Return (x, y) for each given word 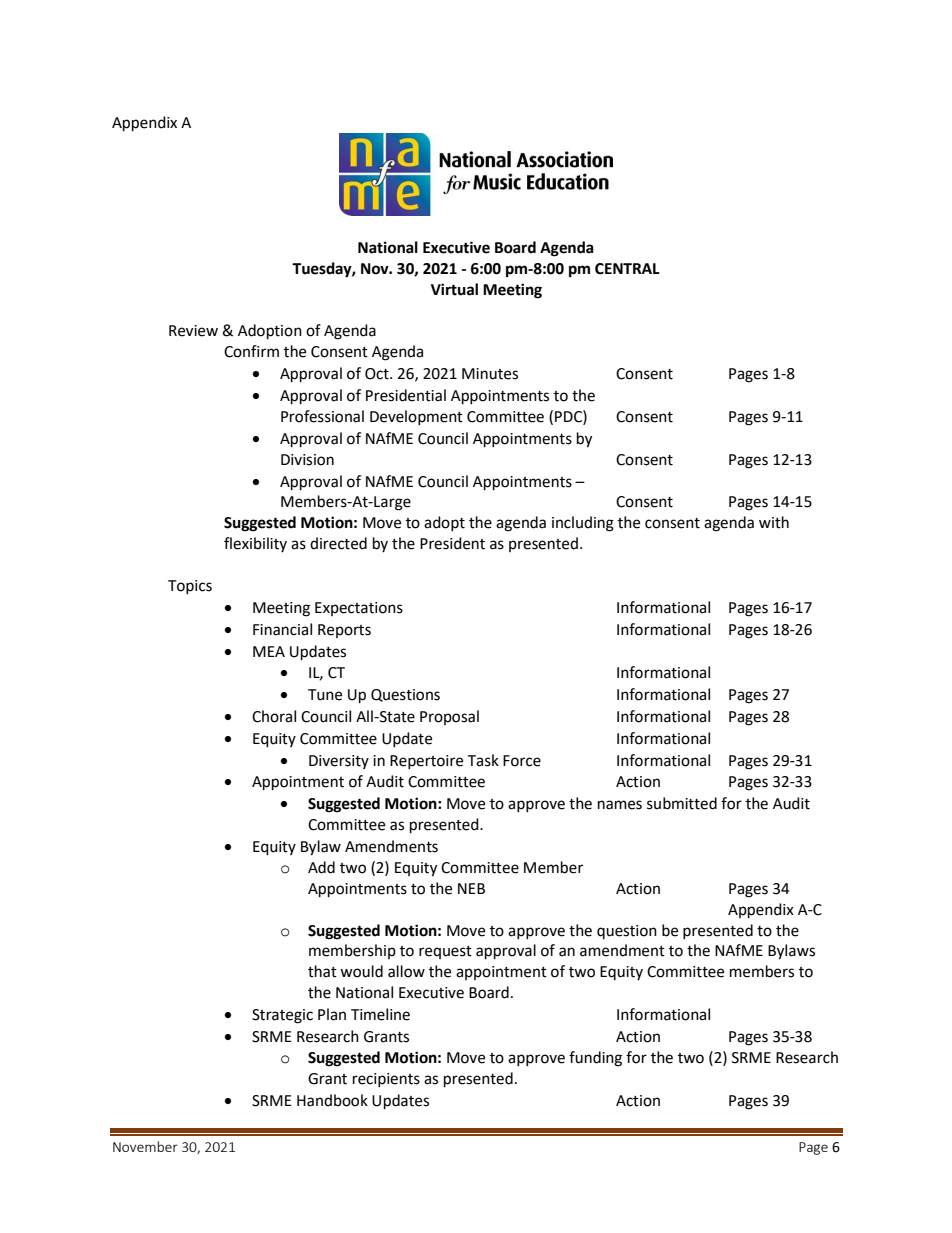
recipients (386, 1080)
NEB (471, 888)
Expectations (359, 609)
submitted (682, 803)
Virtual (454, 289)
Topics (190, 587)
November (145, 1146)
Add (321, 867)
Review (193, 331)
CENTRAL (627, 269)
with (774, 522)
